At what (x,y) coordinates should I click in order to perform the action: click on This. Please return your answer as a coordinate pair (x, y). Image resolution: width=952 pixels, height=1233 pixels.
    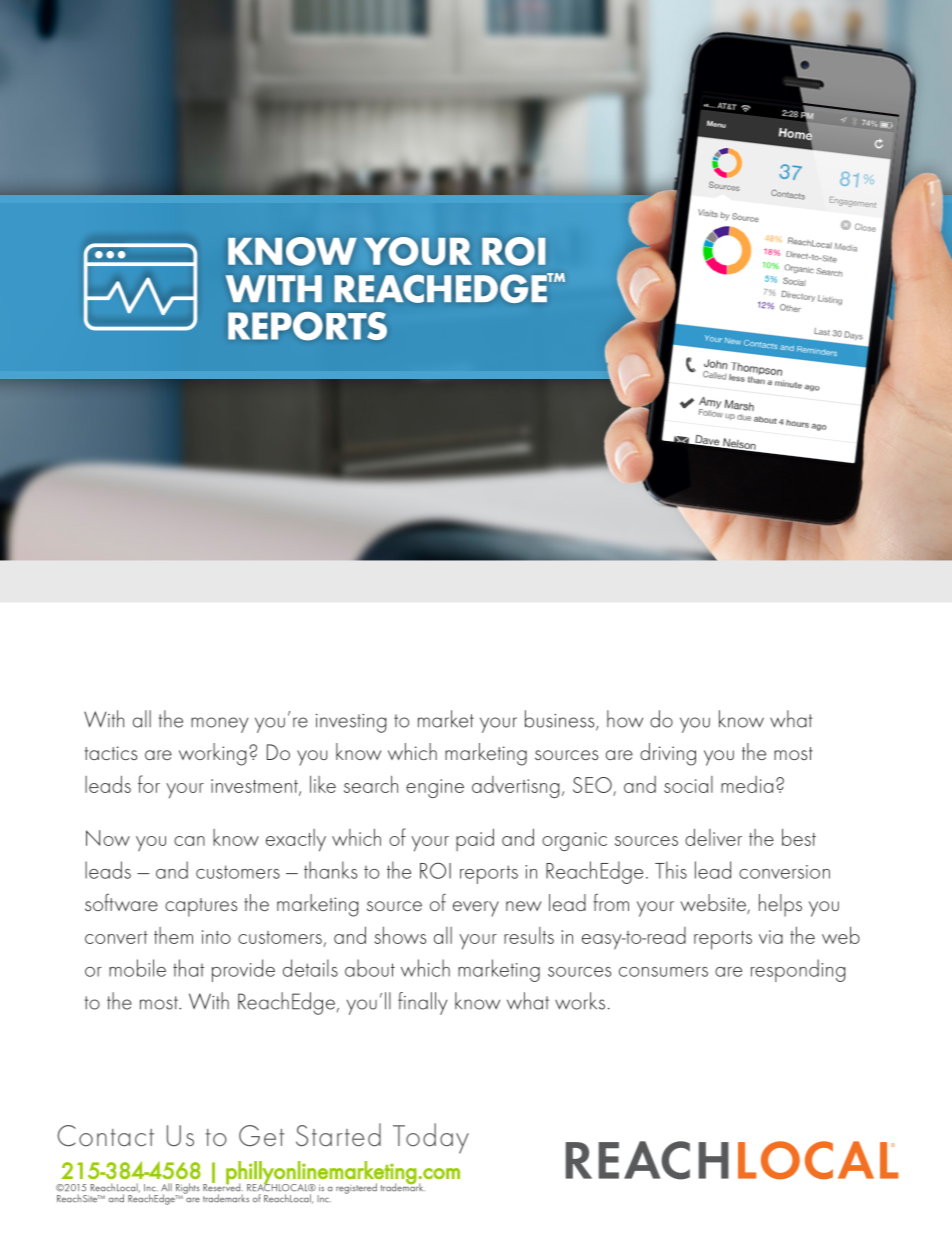
    Looking at the image, I should click on (671, 870).
